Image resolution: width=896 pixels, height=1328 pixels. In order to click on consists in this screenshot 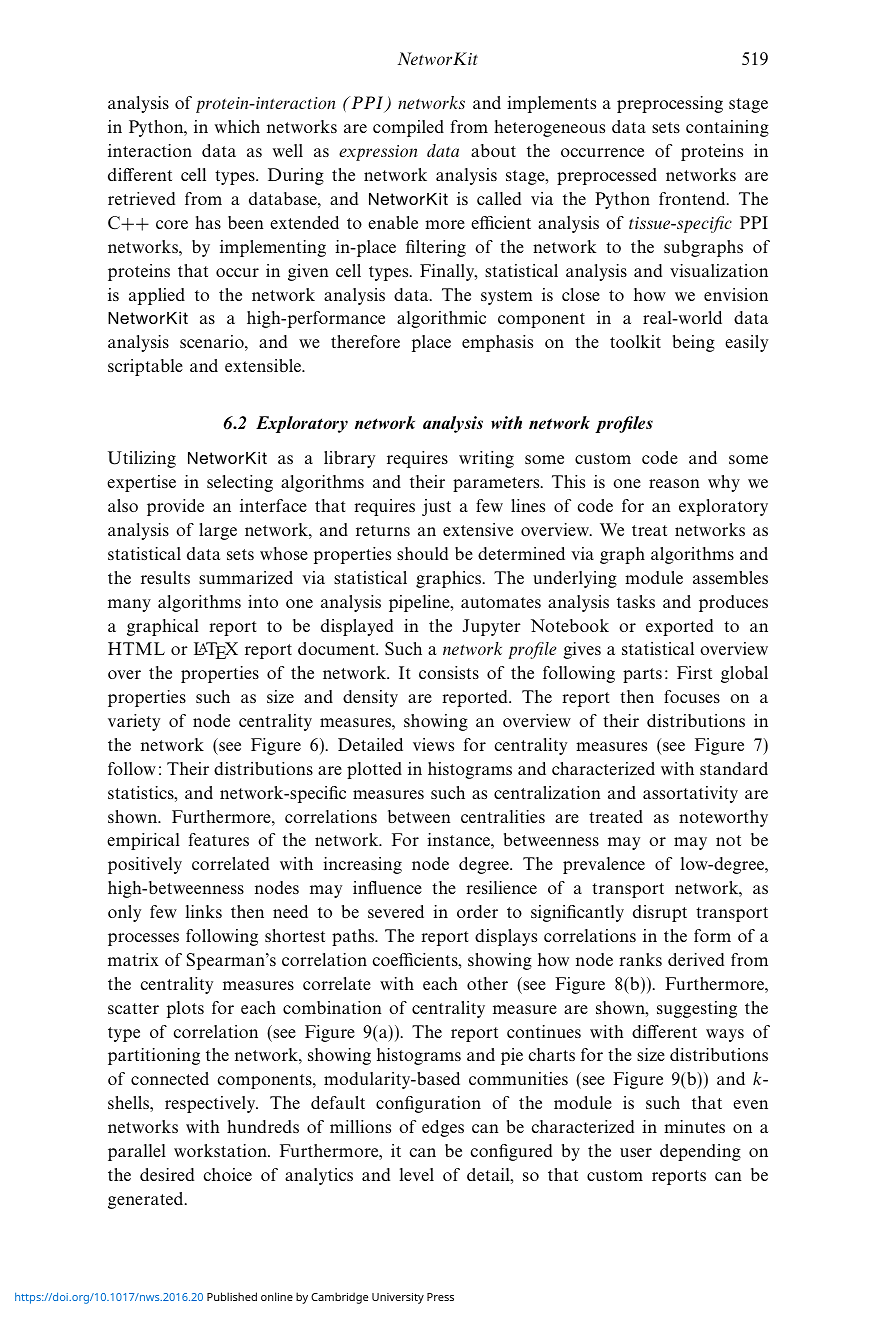, I will do `click(449, 672)`.
